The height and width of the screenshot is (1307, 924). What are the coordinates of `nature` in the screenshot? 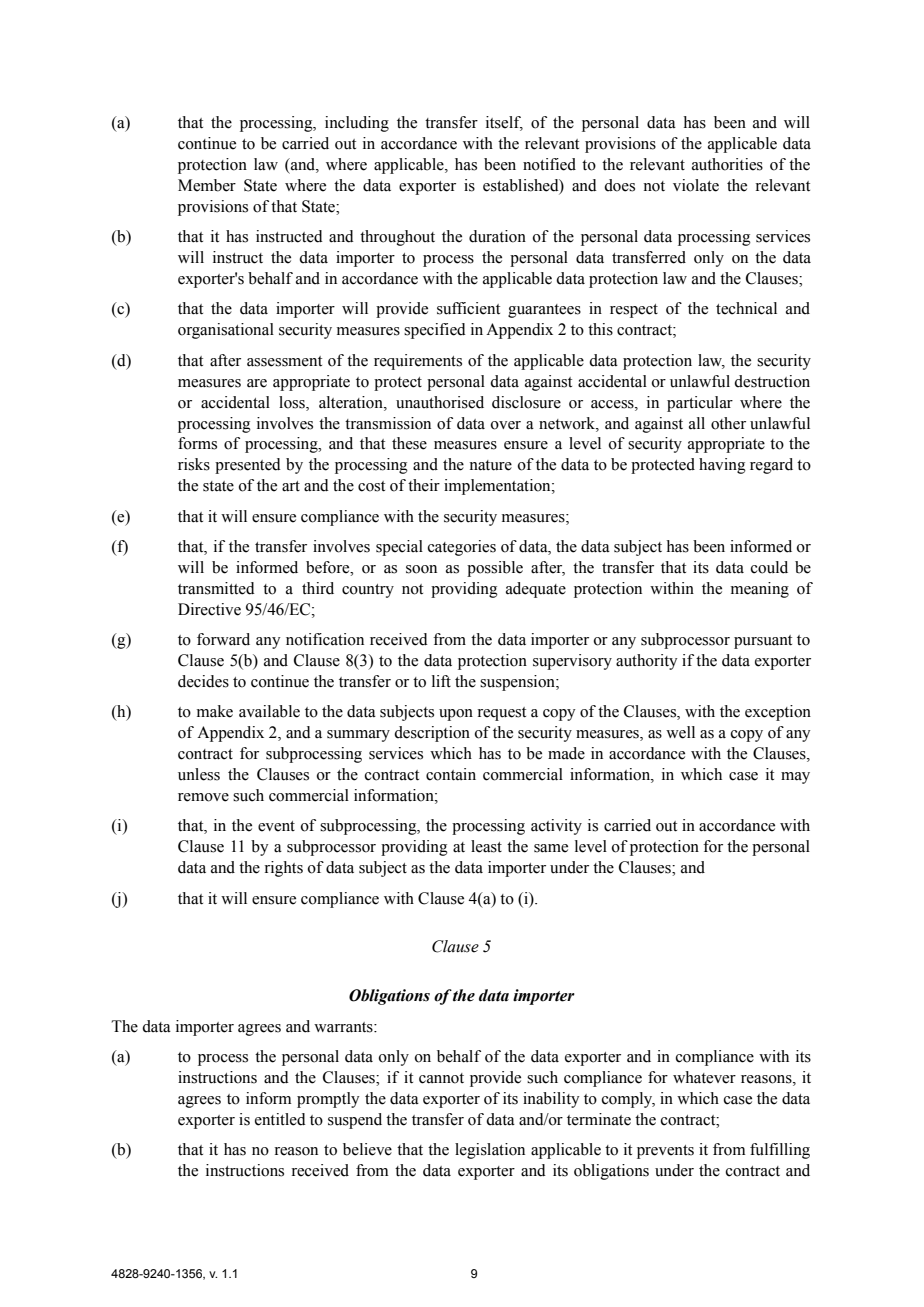 It's located at (490, 465).
